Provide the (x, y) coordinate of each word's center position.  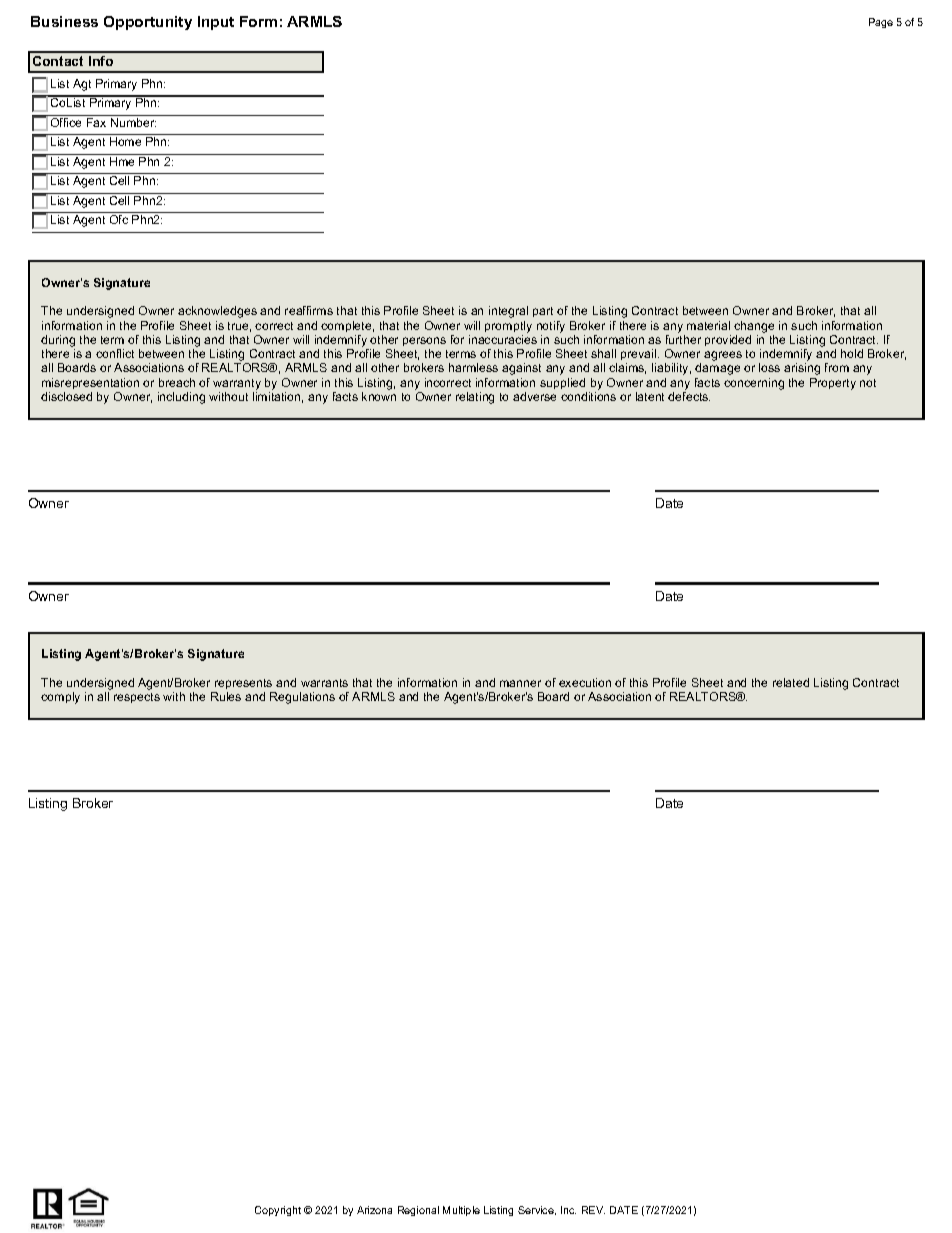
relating (475, 398)
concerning (754, 384)
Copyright (278, 1211)
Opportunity (148, 23)
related (791, 682)
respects (137, 698)
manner (520, 683)
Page (881, 23)
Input (216, 23)
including (181, 398)
